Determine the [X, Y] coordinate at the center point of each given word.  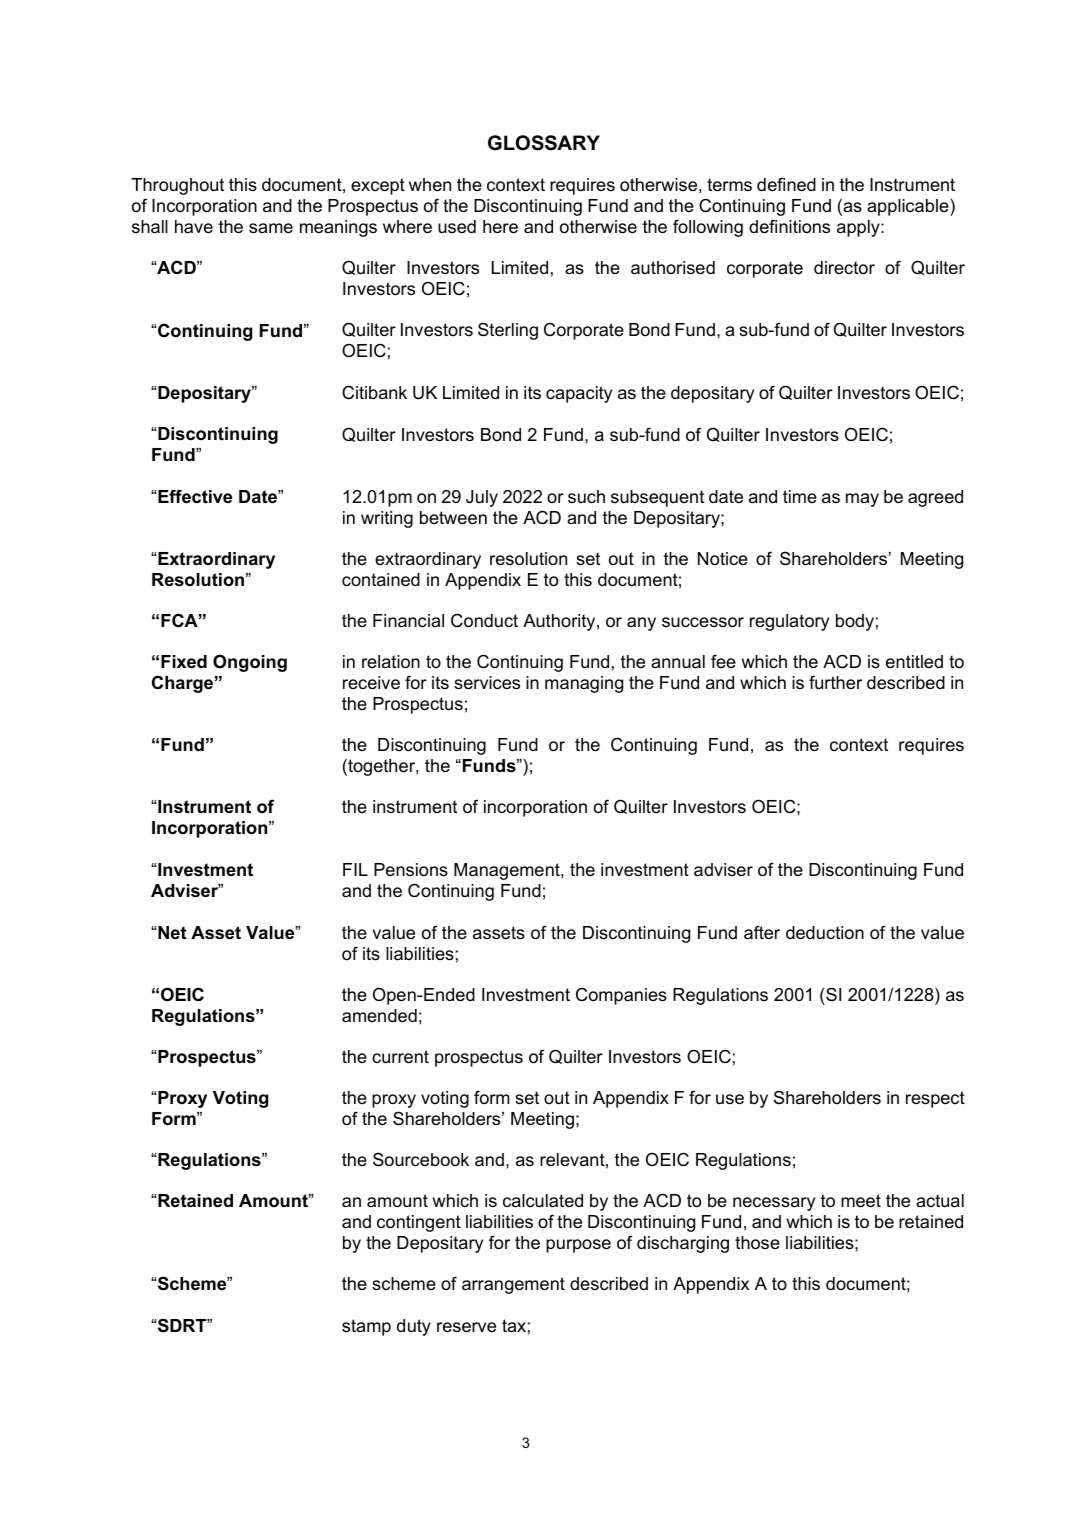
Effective [194, 496]
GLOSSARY [544, 143]
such [586, 496]
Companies [621, 996]
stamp [366, 1327]
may [862, 500]
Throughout [177, 186]
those [757, 1243]
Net [171, 932]
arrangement [513, 1285]
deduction [825, 933]
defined [786, 184]
